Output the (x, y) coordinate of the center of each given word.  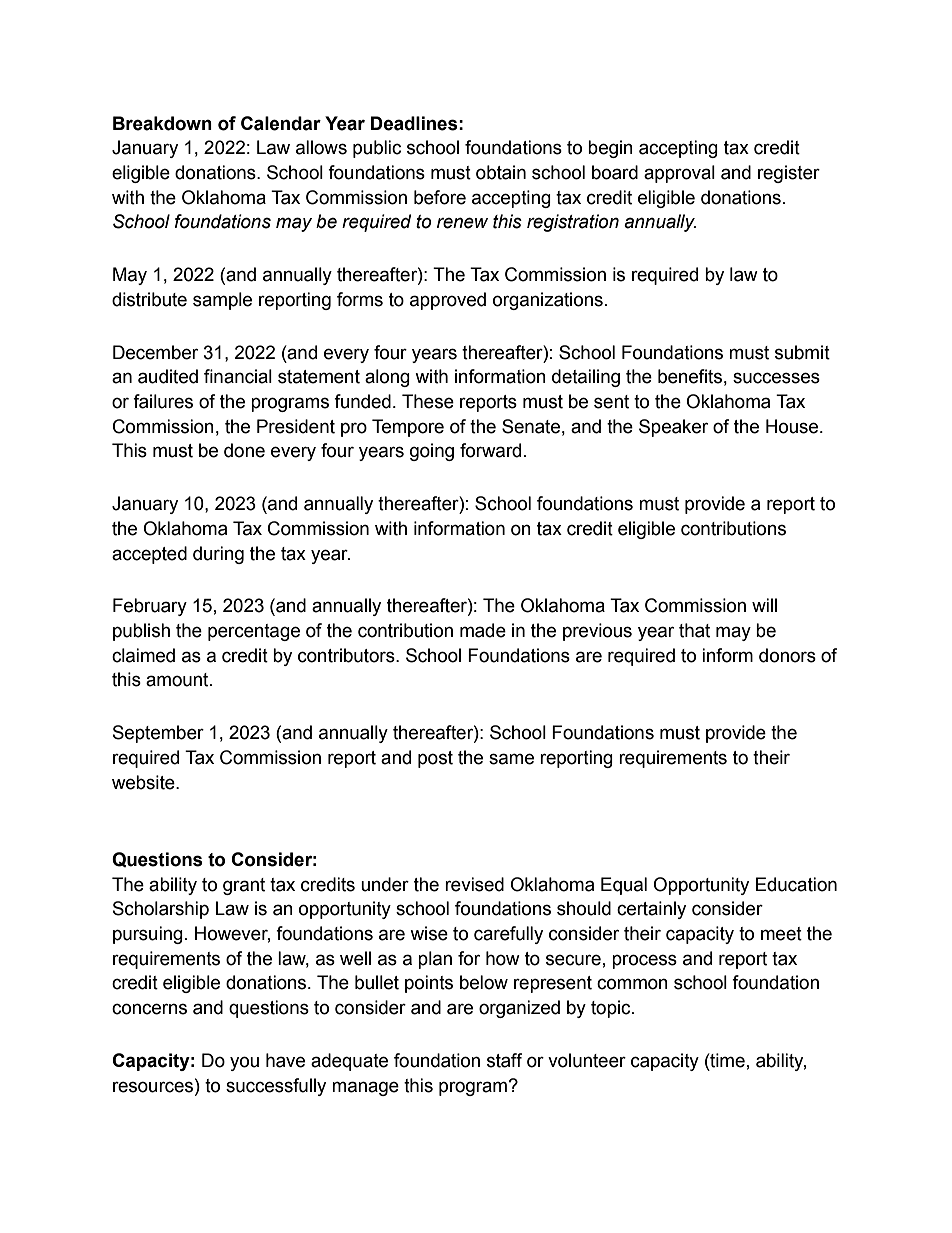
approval (679, 174)
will (764, 605)
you (244, 1063)
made (483, 630)
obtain (501, 172)
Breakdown (162, 123)
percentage (254, 632)
